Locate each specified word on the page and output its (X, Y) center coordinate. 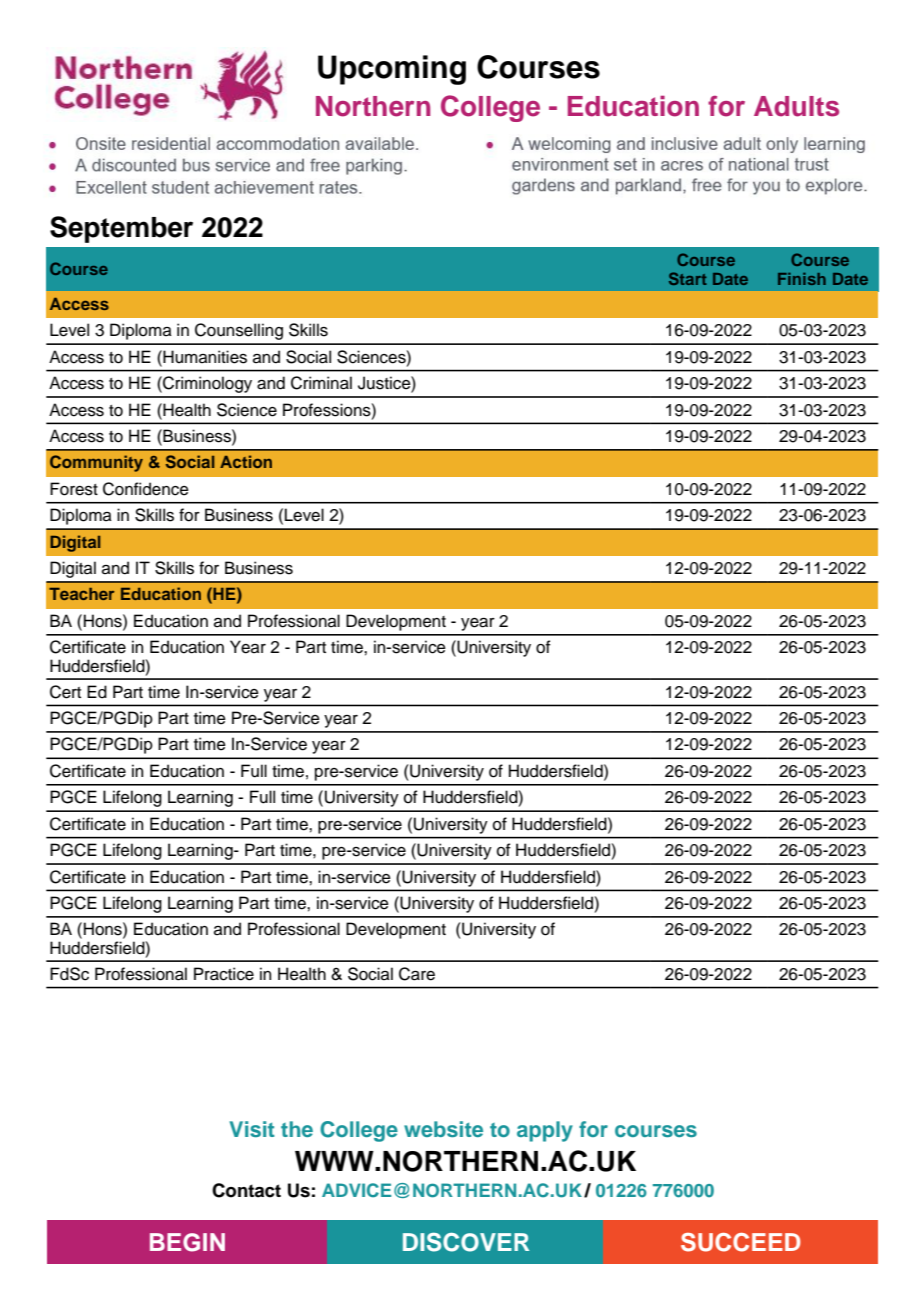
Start (688, 278)
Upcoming (392, 70)
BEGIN (187, 1242)
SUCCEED (741, 1242)
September (121, 229)
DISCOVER (466, 1242)
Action (246, 461)
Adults (796, 106)
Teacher (81, 594)
